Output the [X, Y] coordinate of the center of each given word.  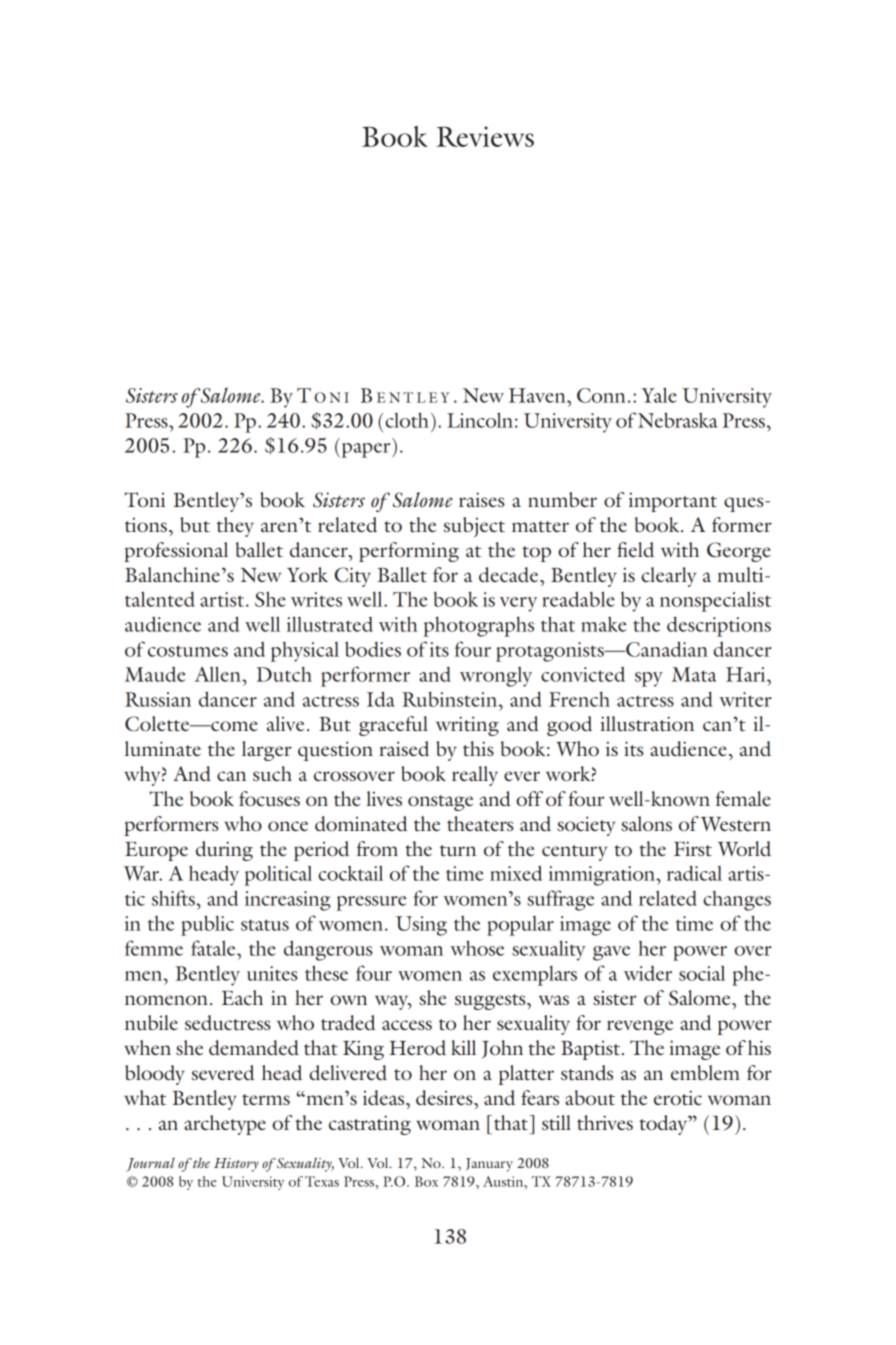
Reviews [485, 136]
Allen [219, 674]
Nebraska [677, 420]
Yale [659, 395]
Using [421, 926]
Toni [144, 499]
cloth [407, 420]
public [207, 925]
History [236, 1165]
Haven [538, 395]
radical [694, 873]
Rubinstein [451, 699]
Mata [694, 674]
